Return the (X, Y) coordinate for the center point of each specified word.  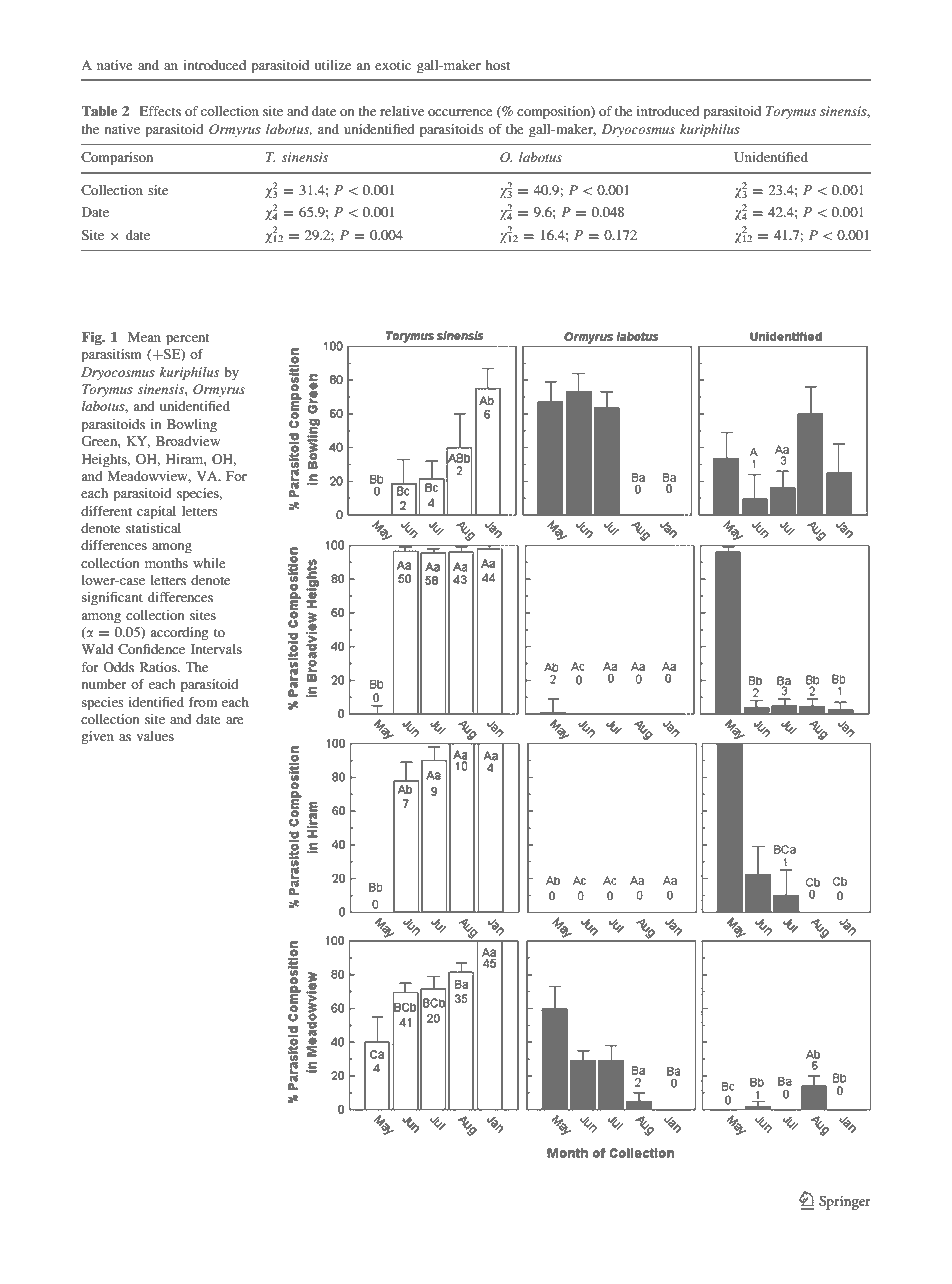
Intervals (216, 649)
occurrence (460, 112)
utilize (333, 65)
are (235, 720)
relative (402, 111)
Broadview (188, 441)
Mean (144, 337)
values (155, 736)
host (498, 65)
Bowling (192, 425)
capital (156, 513)
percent (187, 340)
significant (112, 598)
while (209, 563)
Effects (160, 111)
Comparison (117, 159)
